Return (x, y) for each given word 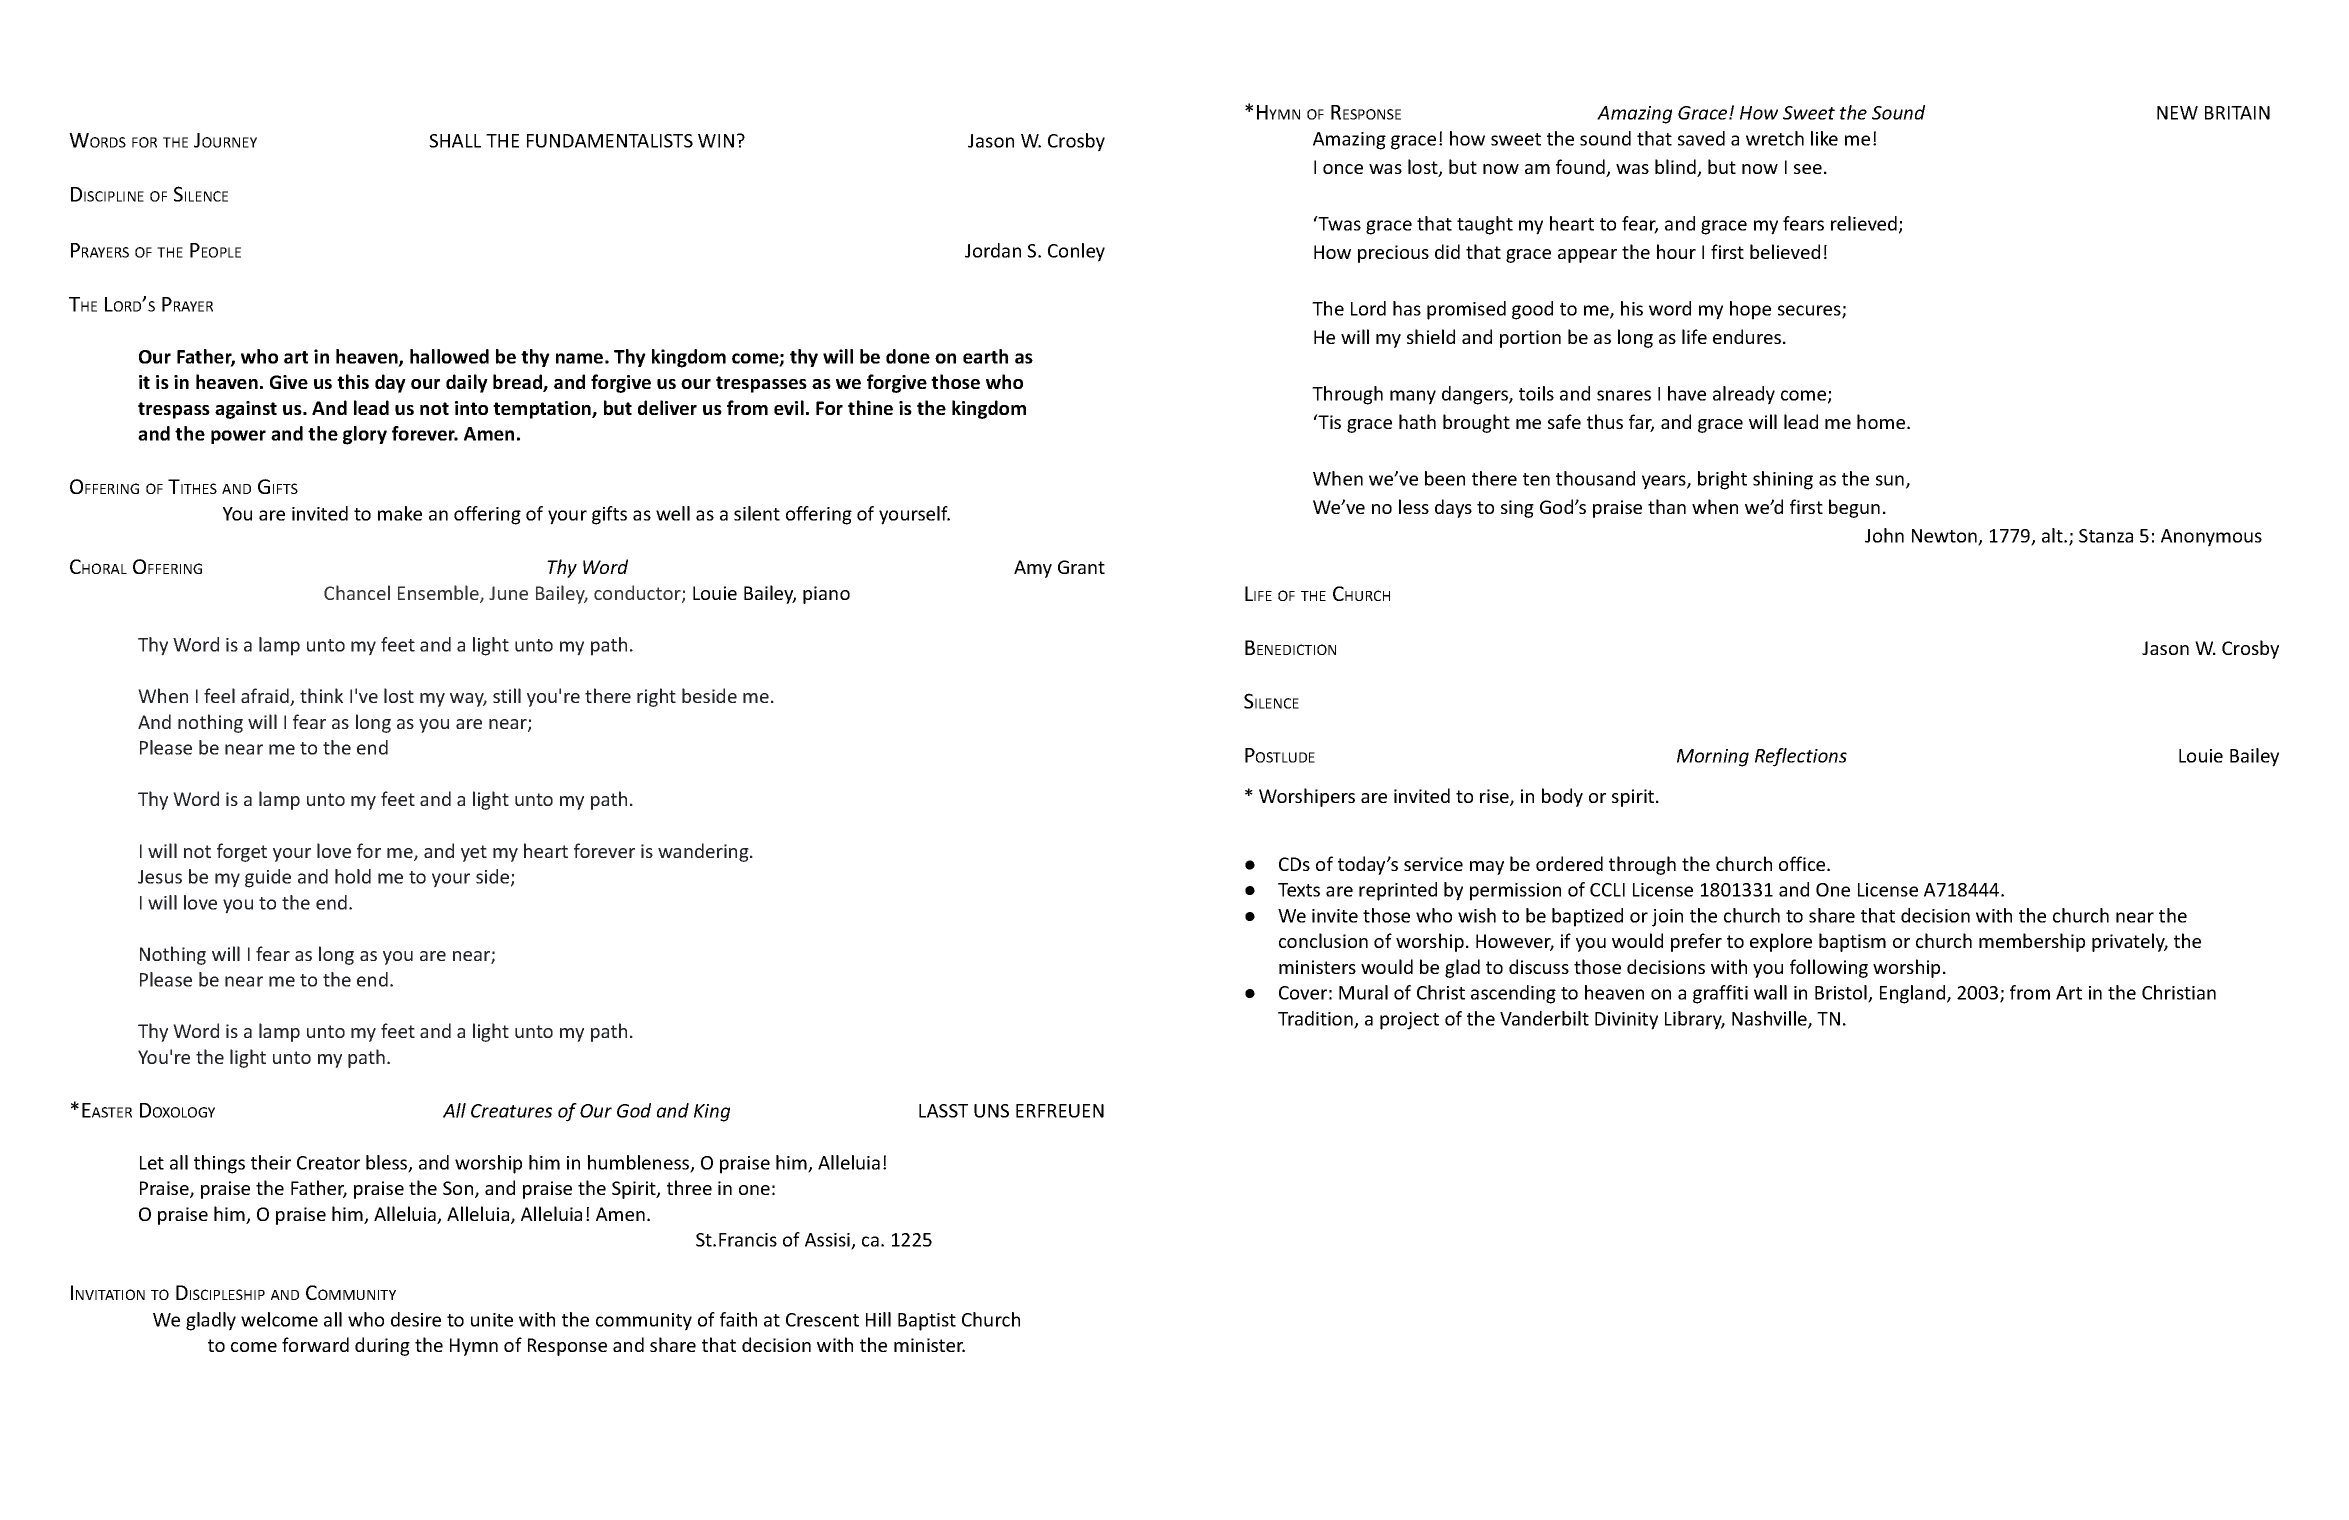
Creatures (511, 1111)
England (1914, 994)
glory (365, 435)
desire (416, 1319)
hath (1417, 421)
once (1343, 169)
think (321, 695)
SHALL (455, 141)
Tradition (1316, 1019)
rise (1495, 797)
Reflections (1801, 757)
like (1824, 138)
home (1882, 421)
